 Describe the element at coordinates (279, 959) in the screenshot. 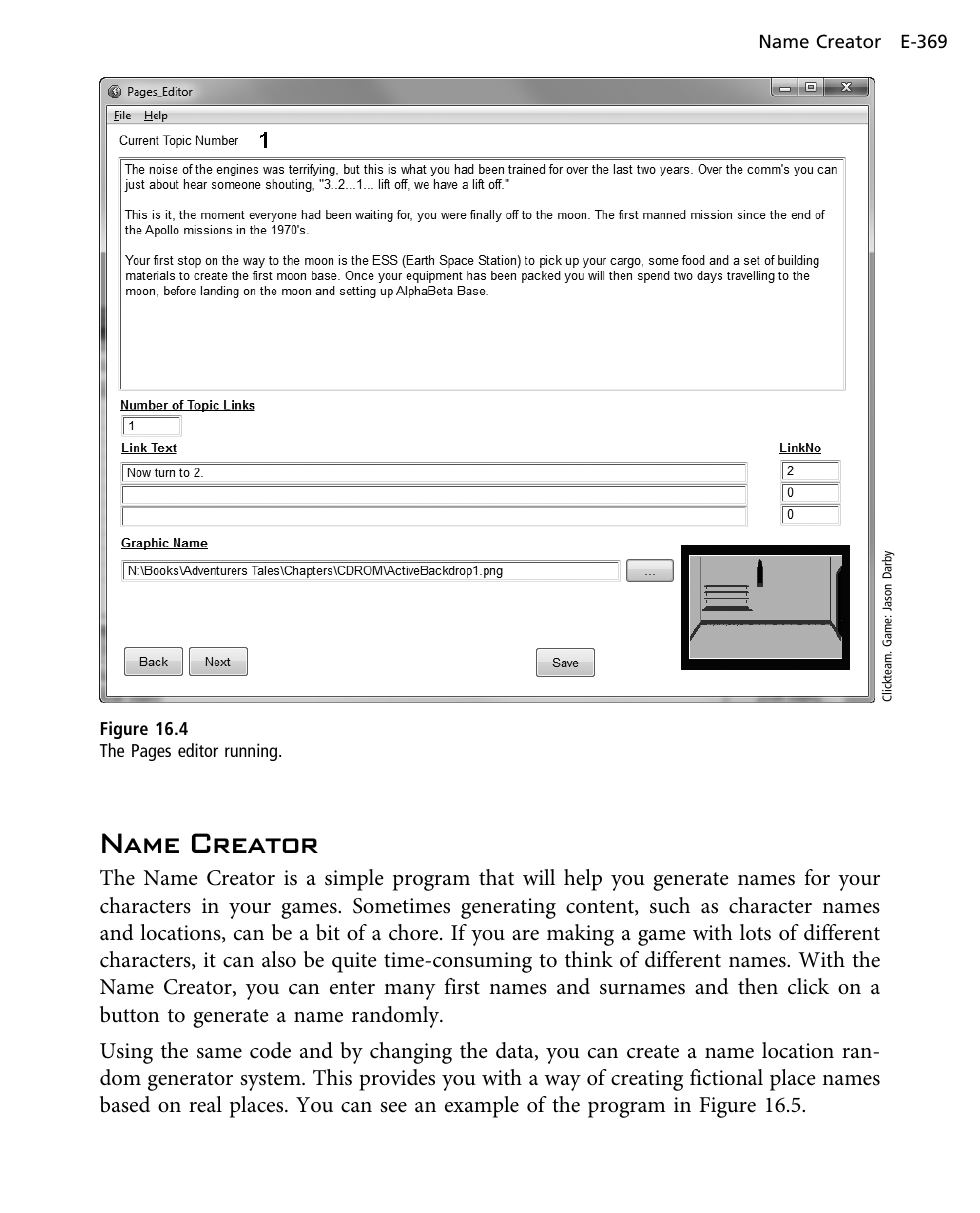

I see `also` at that location.
